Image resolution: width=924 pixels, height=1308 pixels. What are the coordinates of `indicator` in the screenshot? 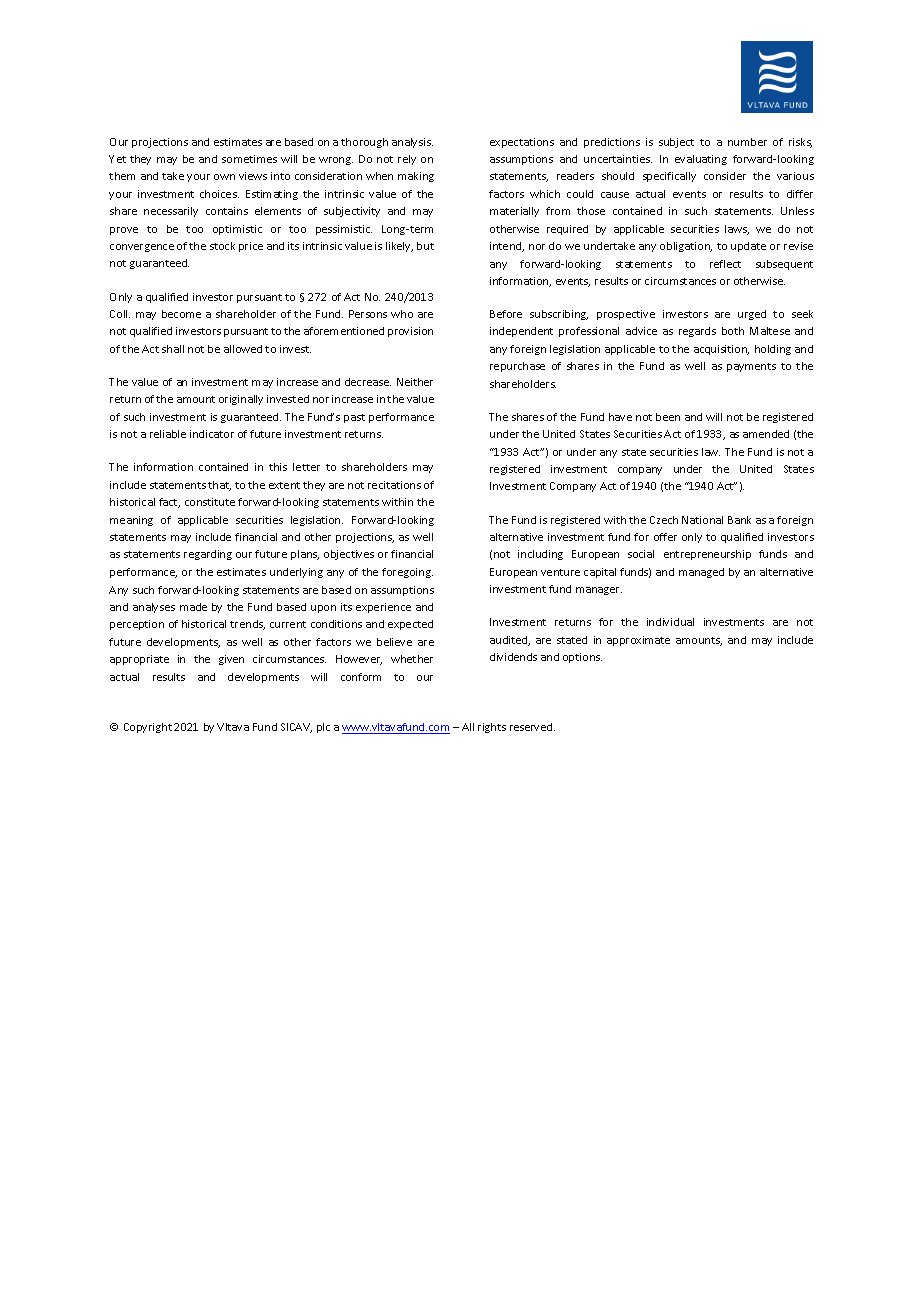 It's located at (212, 434).
